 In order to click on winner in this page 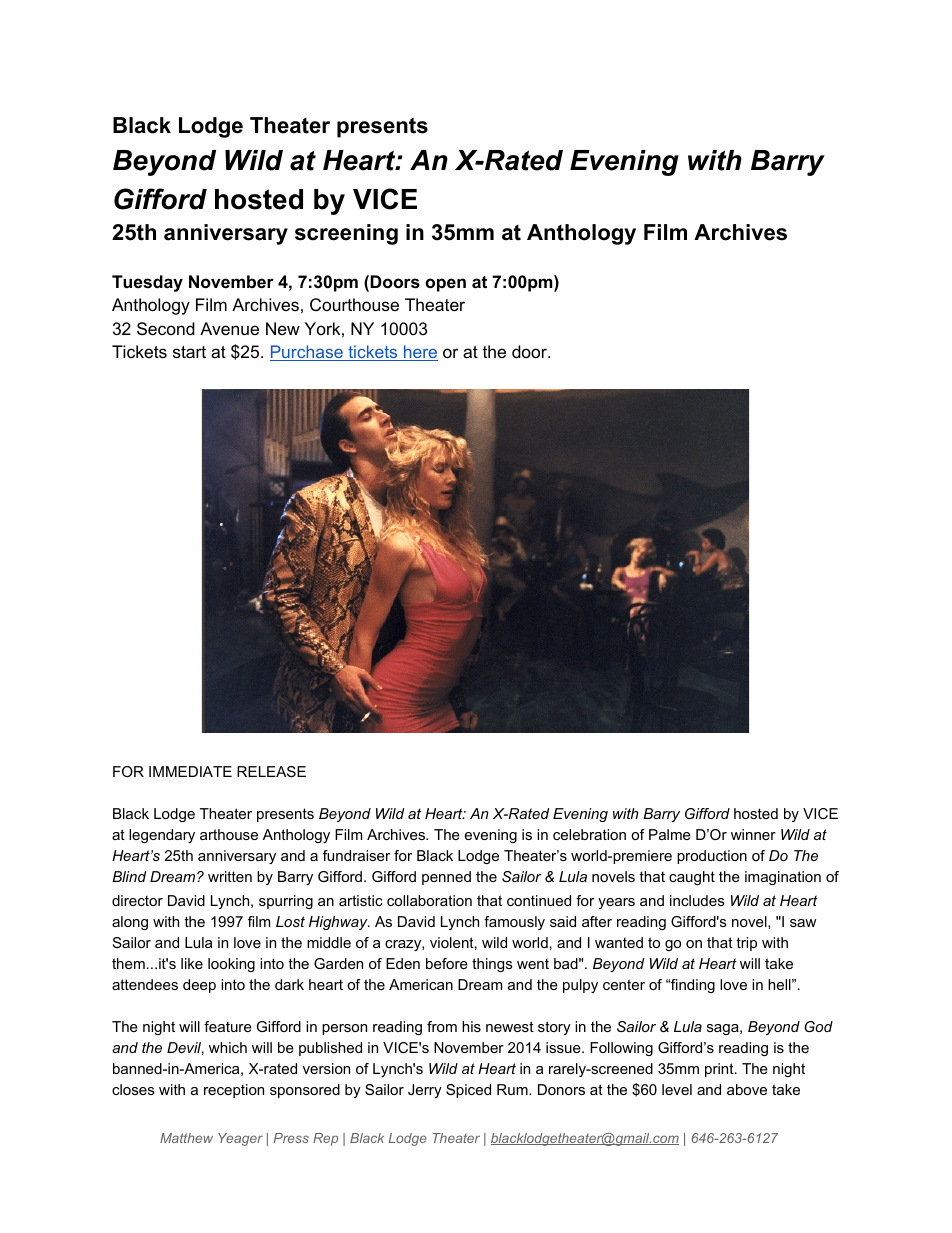, I will do `click(753, 834)`.
